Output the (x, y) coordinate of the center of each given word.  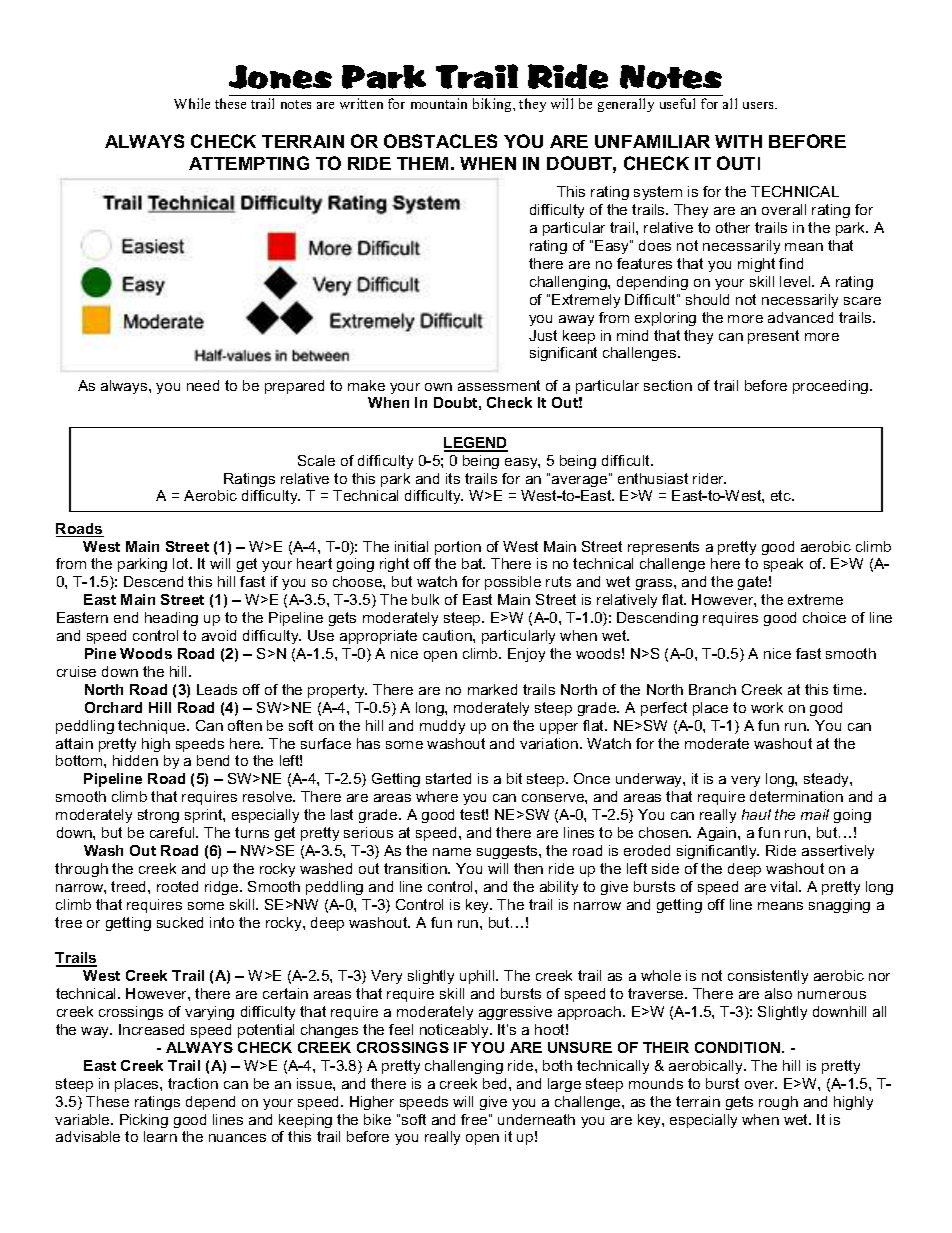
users (759, 105)
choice (824, 617)
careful (173, 832)
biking (493, 105)
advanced (800, 317)
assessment (499, 385)
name (452, 852)
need (203, 385)
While (192, 103)
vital (785, 886)
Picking (144, 1121)
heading (171, 619)
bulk (425, 599)
